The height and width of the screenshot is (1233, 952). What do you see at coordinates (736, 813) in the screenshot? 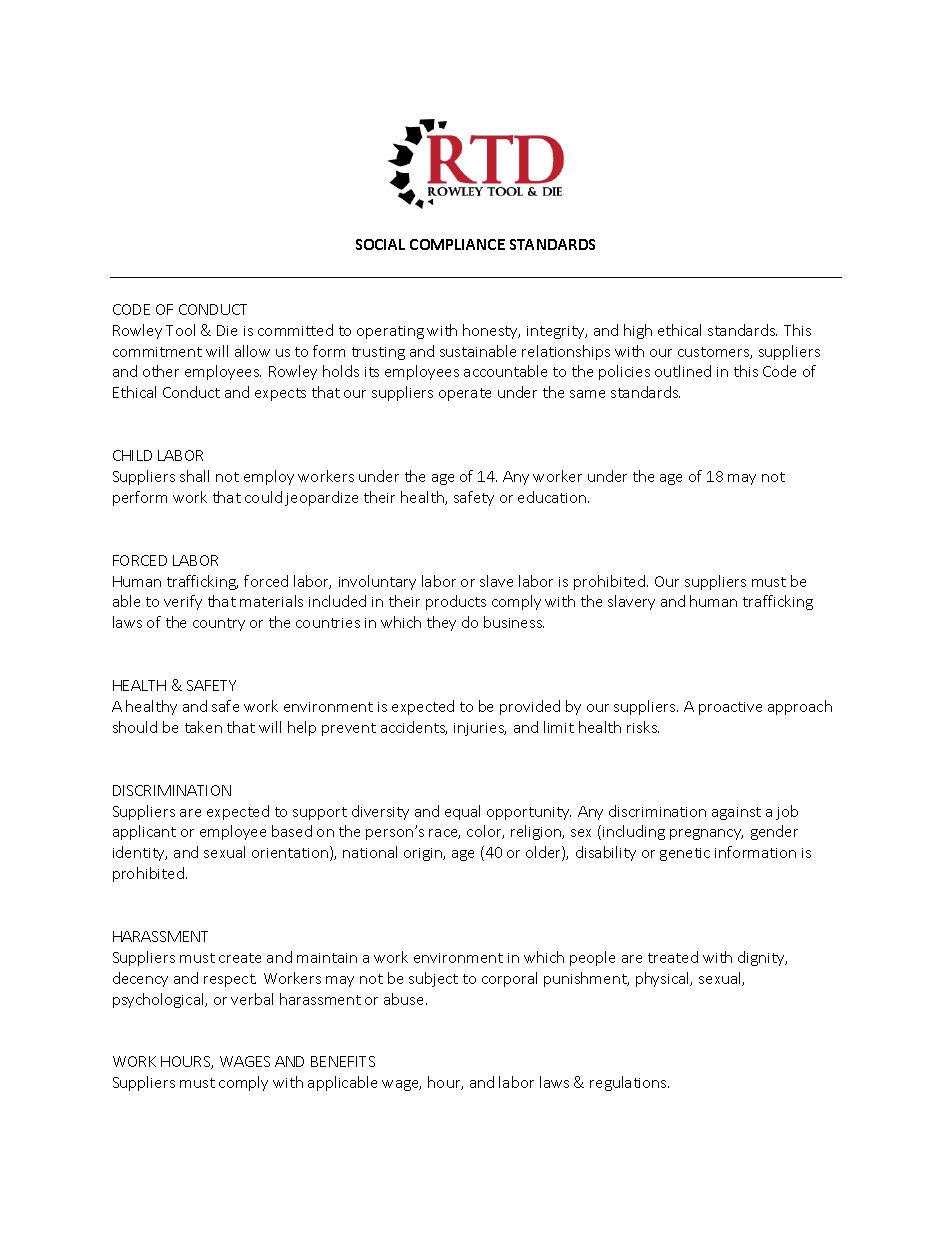
I see `against` at bounding box center [736, 813].
